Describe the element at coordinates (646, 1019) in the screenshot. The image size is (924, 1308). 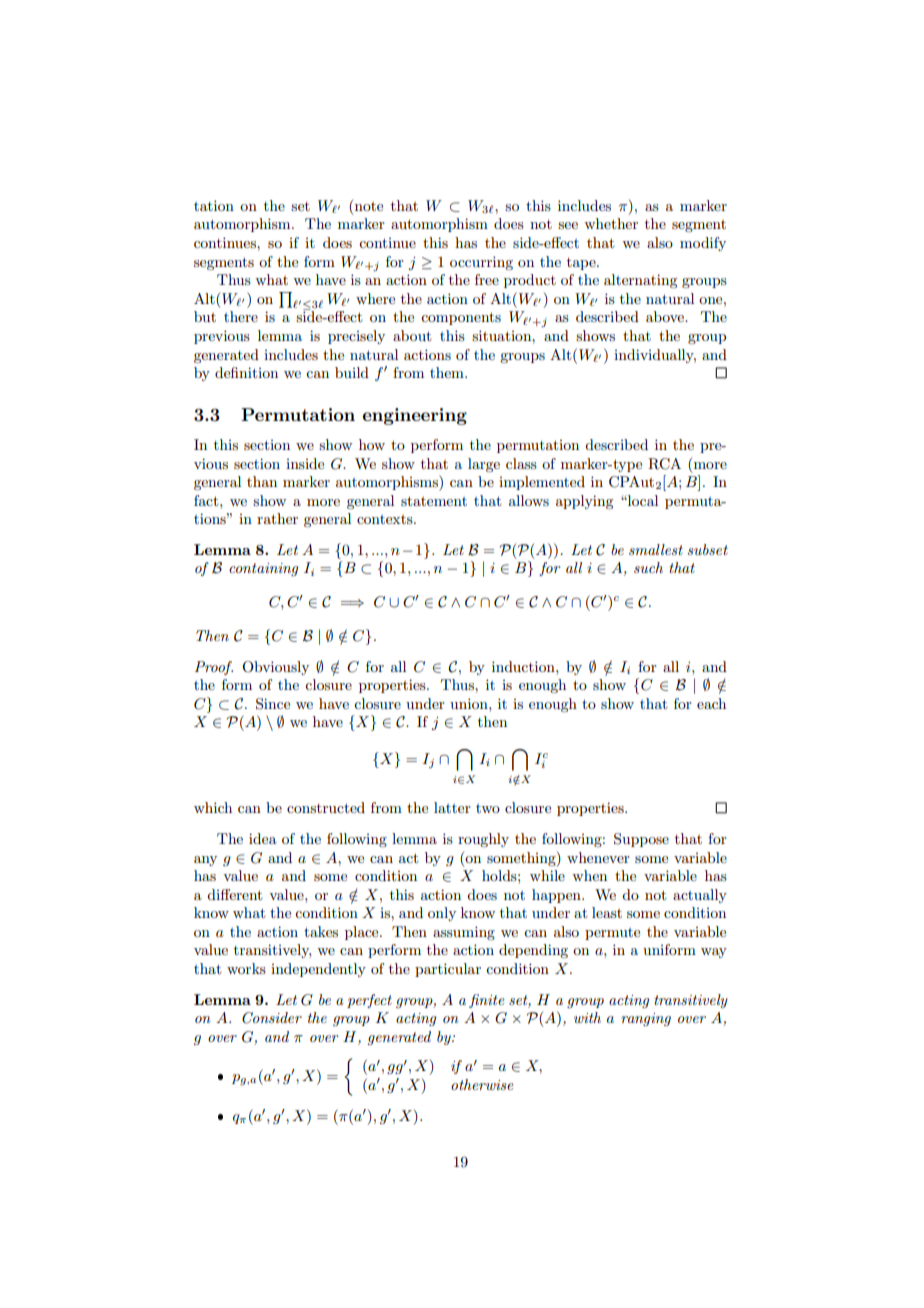
I see `ranging` at that location.
